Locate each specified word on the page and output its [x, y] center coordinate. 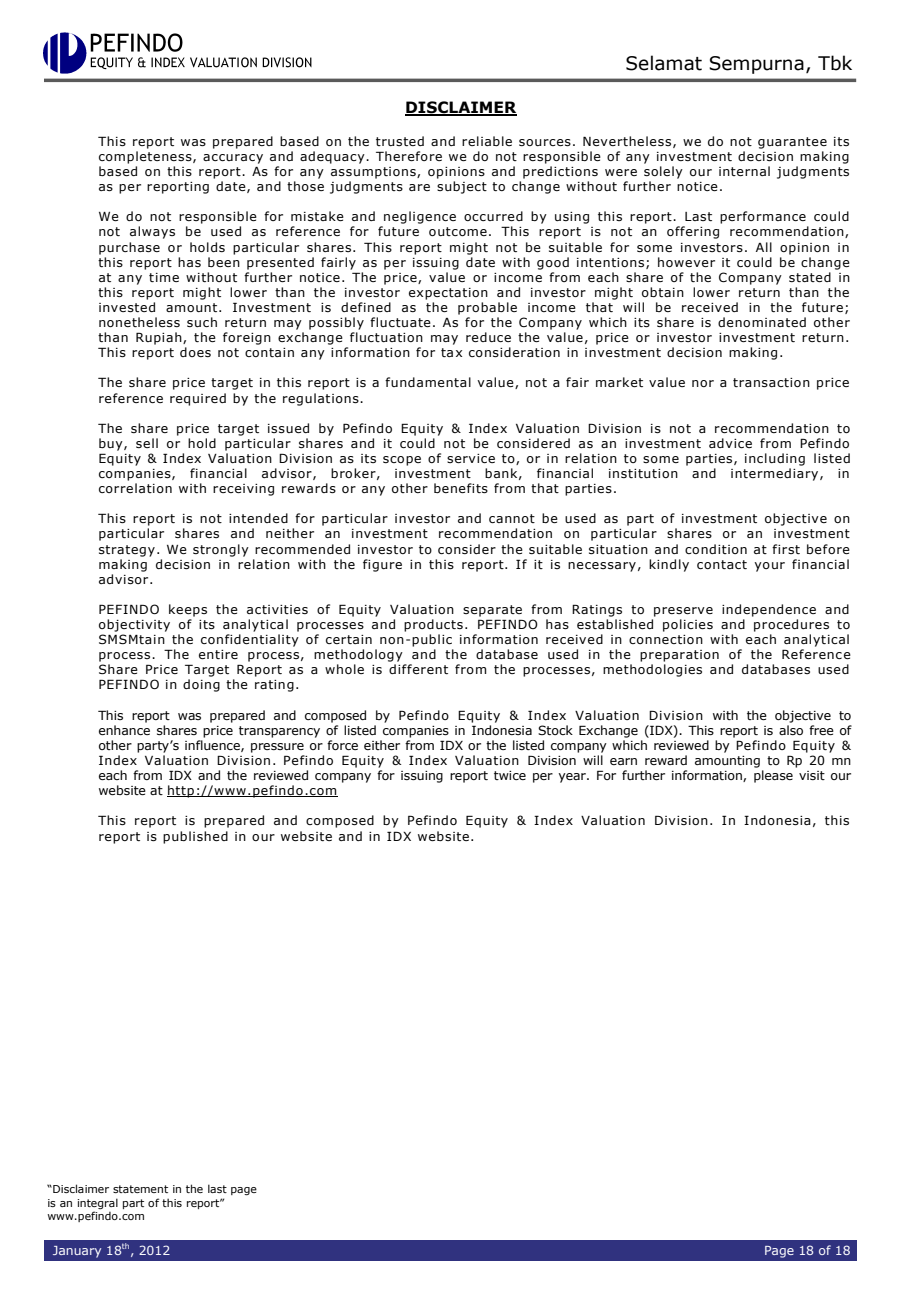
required [198, 399]
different [418, 669]
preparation [679, 656]
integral [98, 1203]
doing [201, 685]
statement [140, 1189]
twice [510, 775]
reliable [487, 141]
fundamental [428, 382]
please [773, 776]
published [195, 837]
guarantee [792, 143]
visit [812, 775]
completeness [146, 157]
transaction [771, 382]
